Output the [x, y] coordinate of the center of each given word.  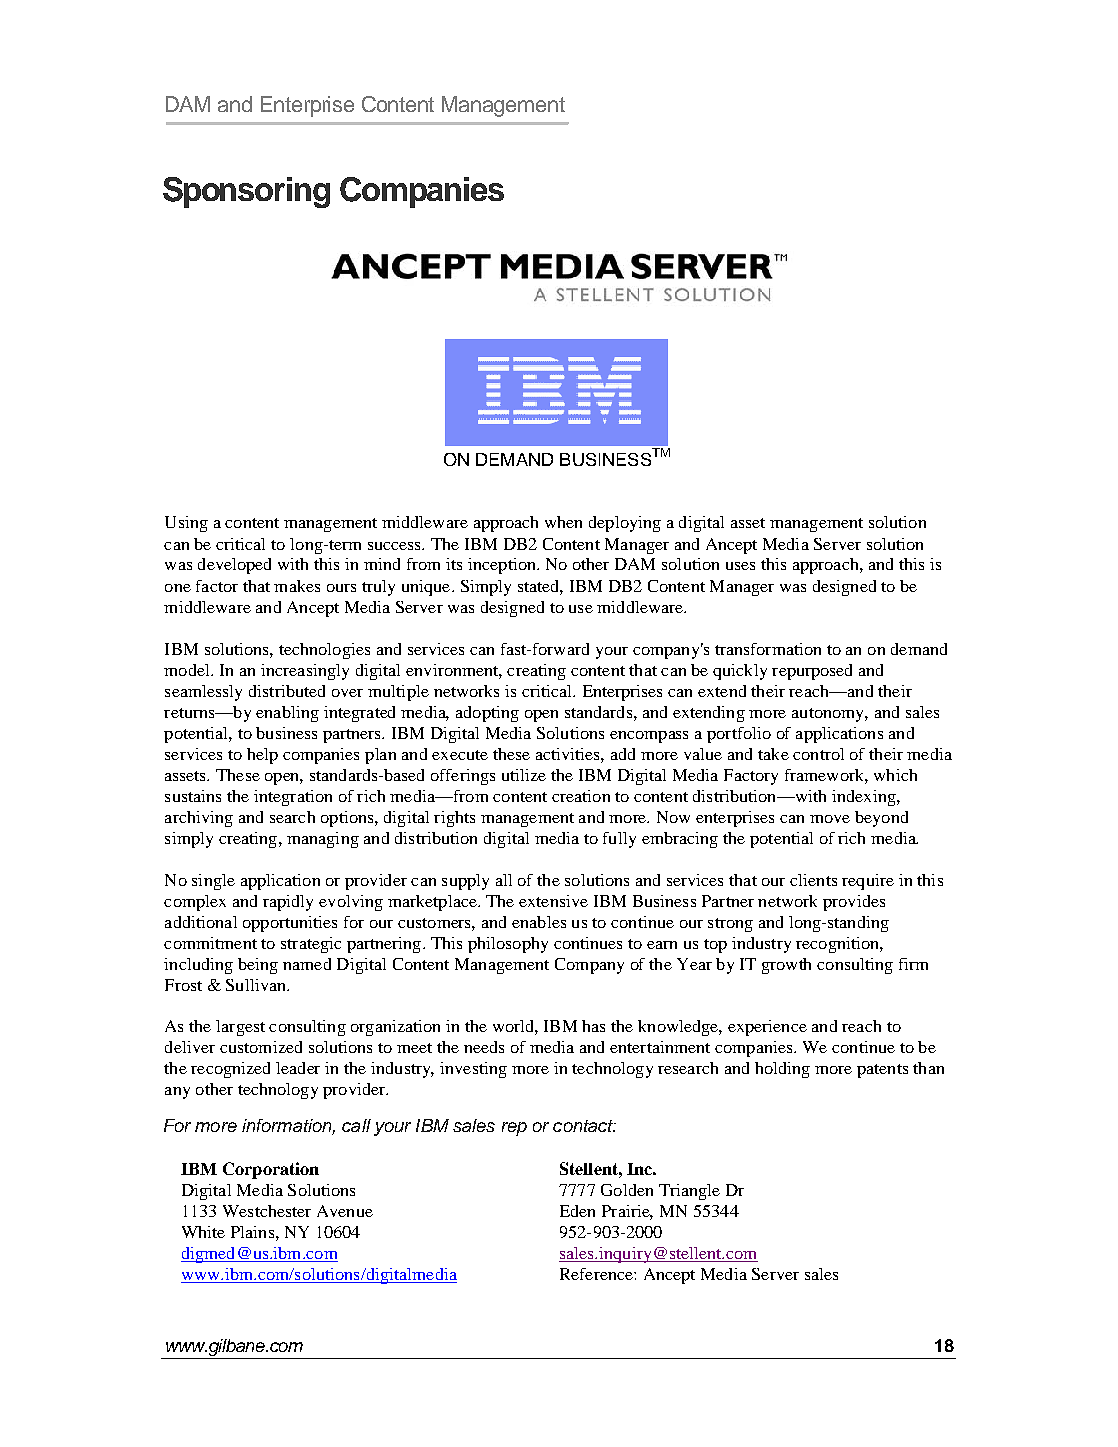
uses [740, 566]
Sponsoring [246, 192]
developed [234, 566]
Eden [577, 1211]
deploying [625, 524]
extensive [553, 901]
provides [854, 903]
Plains [252, 1232]
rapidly [288, 903]
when [563, 522]
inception [503, 566]
